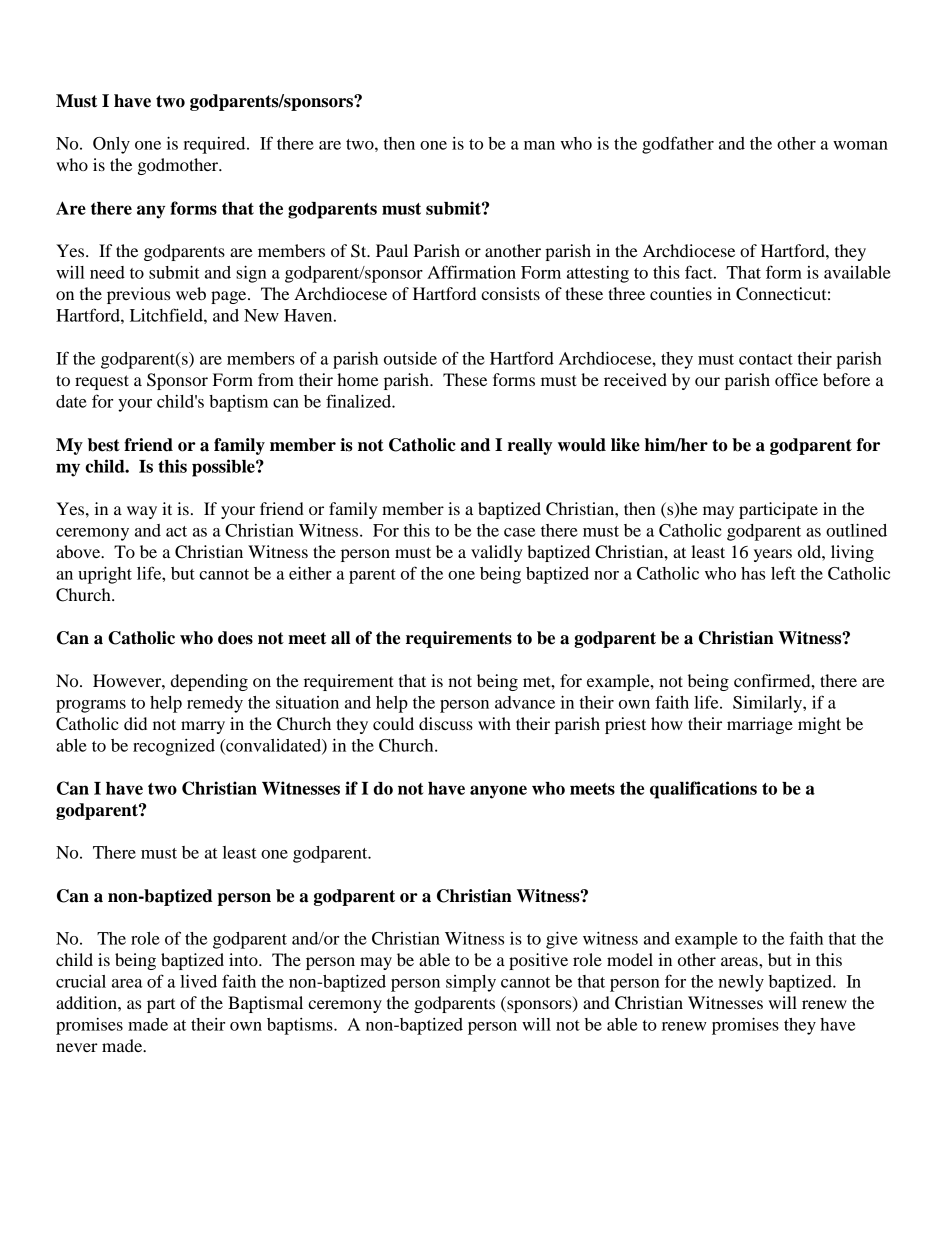 Image resolution: width=952 pixels, height=1233 pixels. What do you see at coordinates (102, 382) in the screenshot?
I see `request` at bounding box center [102, 382].
